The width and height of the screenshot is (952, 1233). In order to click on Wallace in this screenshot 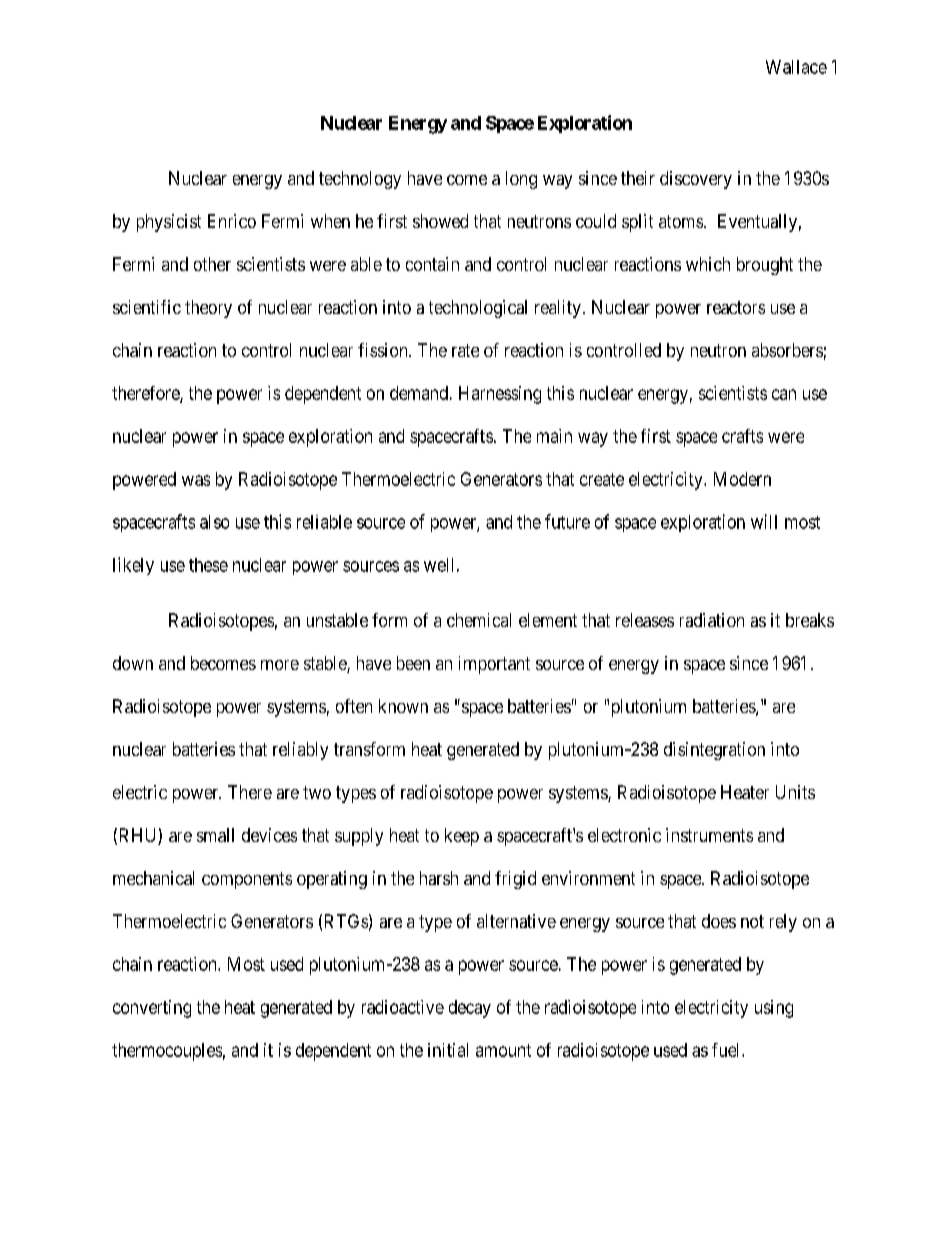, I will do `click(796, 67)`.
